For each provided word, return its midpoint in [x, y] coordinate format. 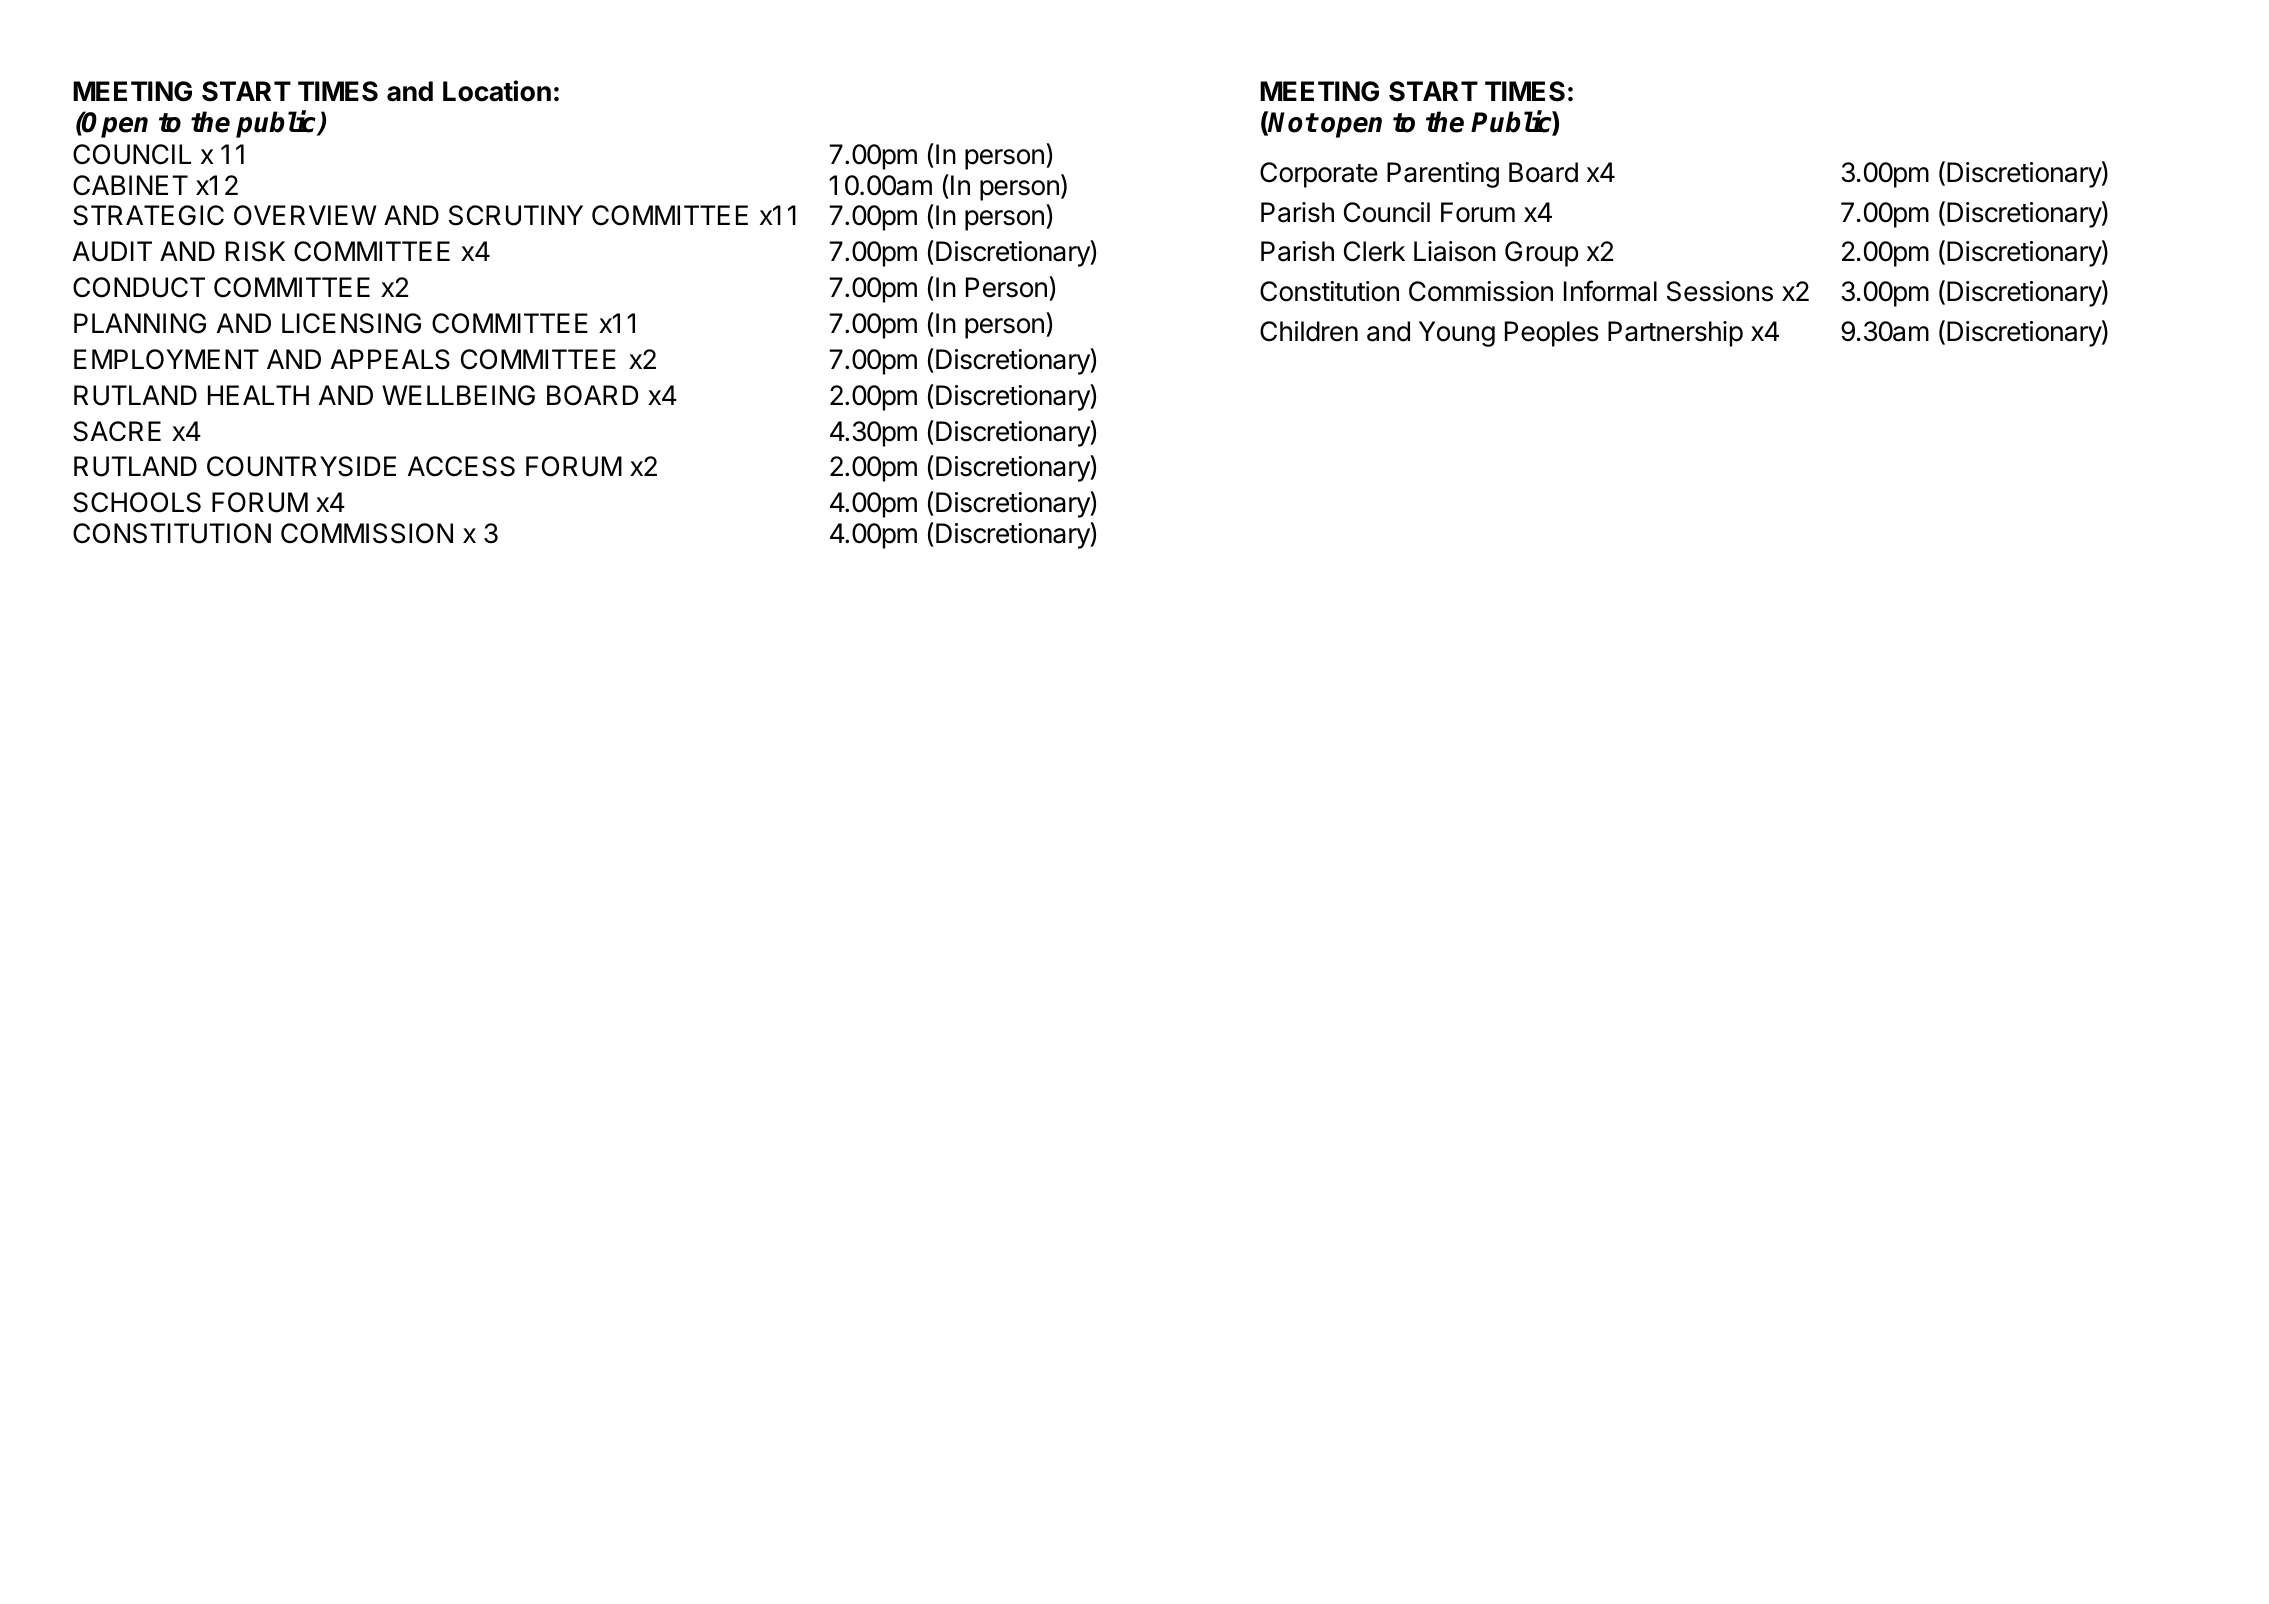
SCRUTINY [516, 215]
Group [1542, 254]
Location [497, 91]
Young [1457, 334]
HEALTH [258, 395]
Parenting [1443, 175]
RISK [255, 251]
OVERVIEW [305, 215]
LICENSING [351, 323]
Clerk [1374, 251]
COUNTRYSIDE [301, 466]
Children [1309, 331]
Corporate [1319, 175]
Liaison [1455, 251]
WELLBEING [458, 395]
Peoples [1552, 334]
